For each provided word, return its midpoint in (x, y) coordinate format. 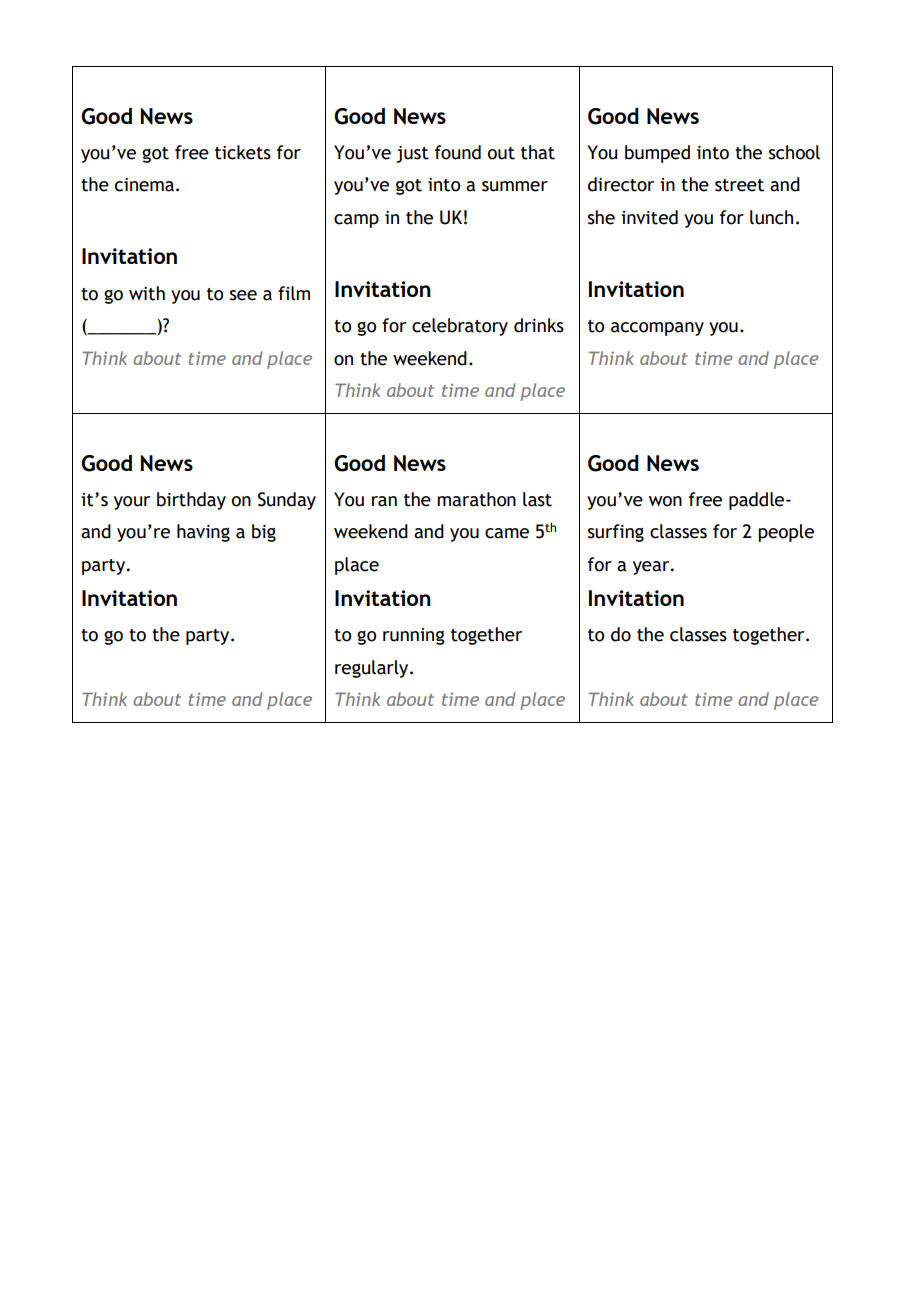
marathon (476, 499)
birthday (191, 501)
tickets (243, 152)
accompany (657, 329)
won (665, 501)
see (243, 295)
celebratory (460, 327)
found (458, 152)
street (739, 185)
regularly (373, 669)
